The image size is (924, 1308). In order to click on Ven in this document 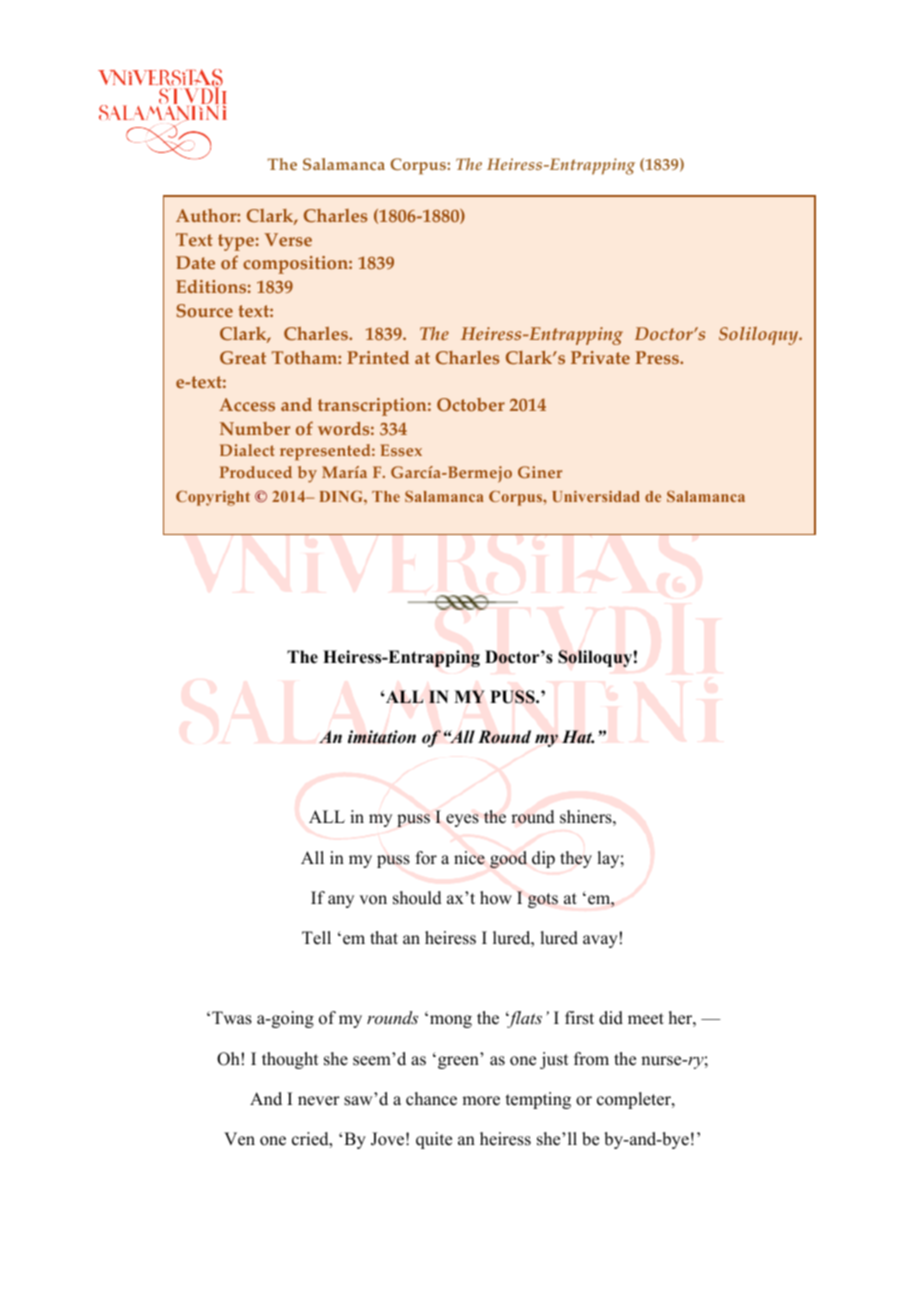, I will do `click(239, 1139)`.
